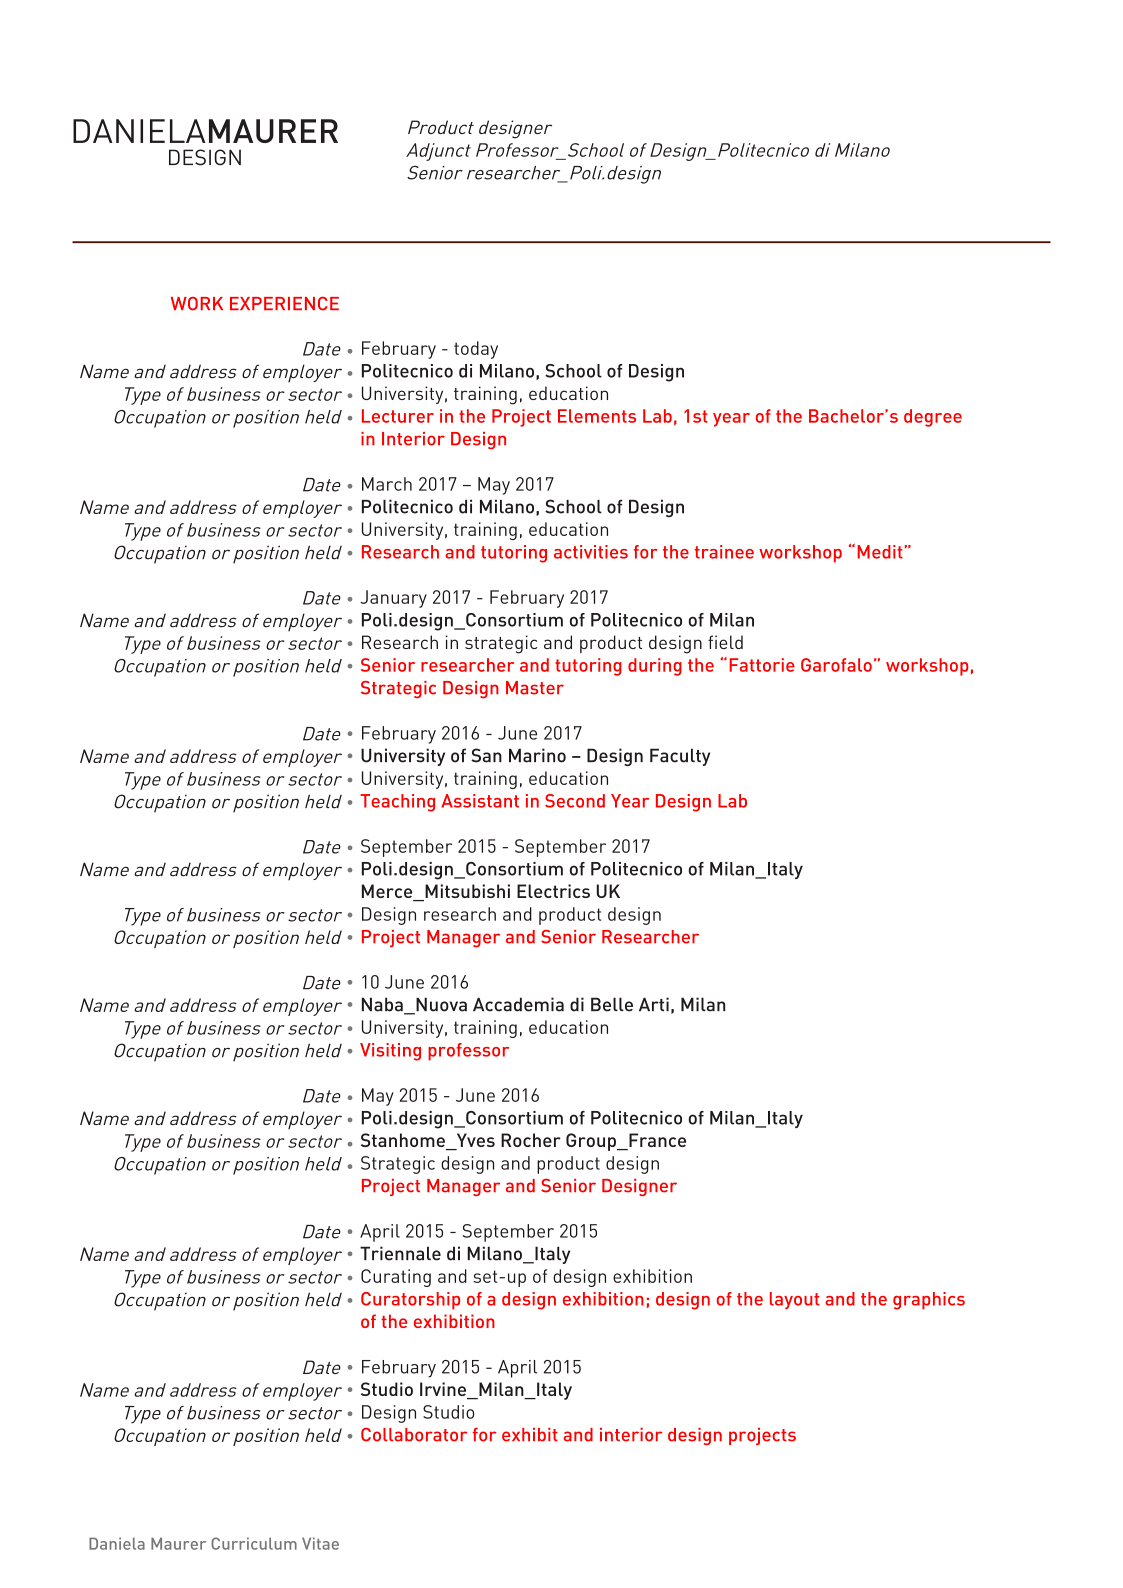 This document has width=1123, height=1588. Describe the element at coordinates (933, 418) in the document. I see `degree` at that location.
